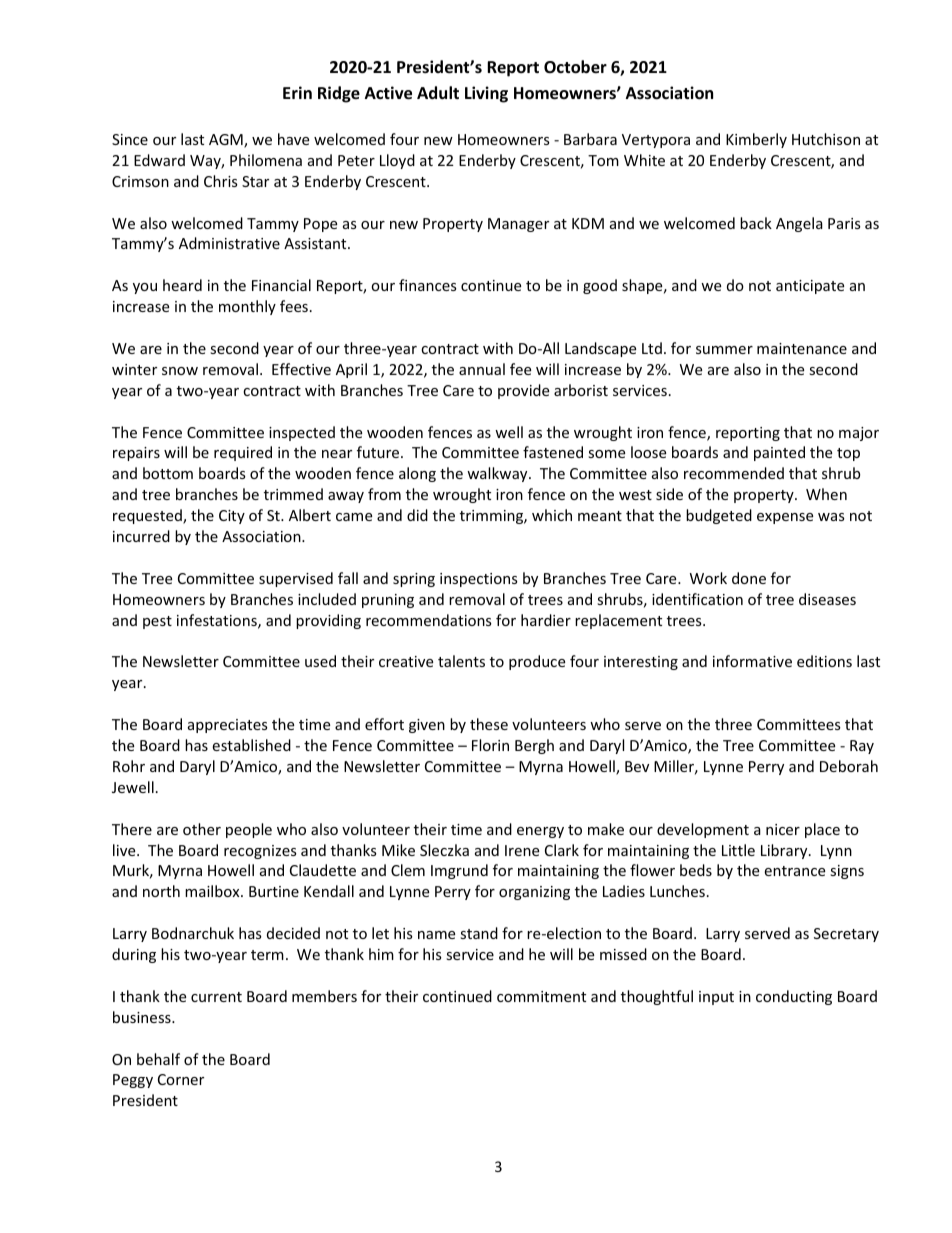  I want to click on Corner, so click(181, 1079).
